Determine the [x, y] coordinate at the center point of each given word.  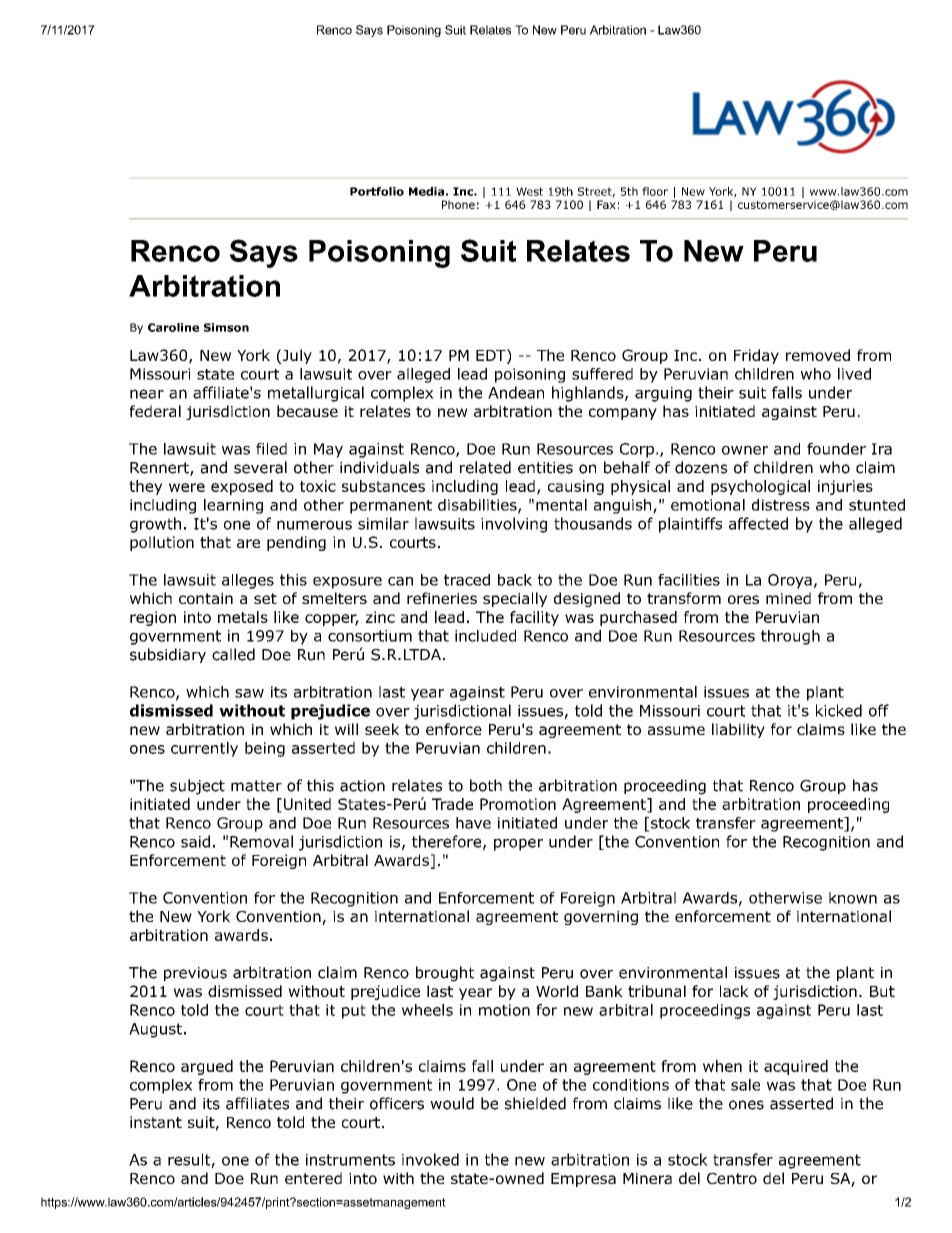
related [485, 467]
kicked [839, 710]
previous [195, 974]
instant [156, 1122]
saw [249, 693]
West [529, 191]
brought [445, 974]
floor [655, 191]
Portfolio [377, 191]
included [485, 636]
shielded [535, 1103]
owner [745, 450]
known [853, 898]
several [260, 467]
